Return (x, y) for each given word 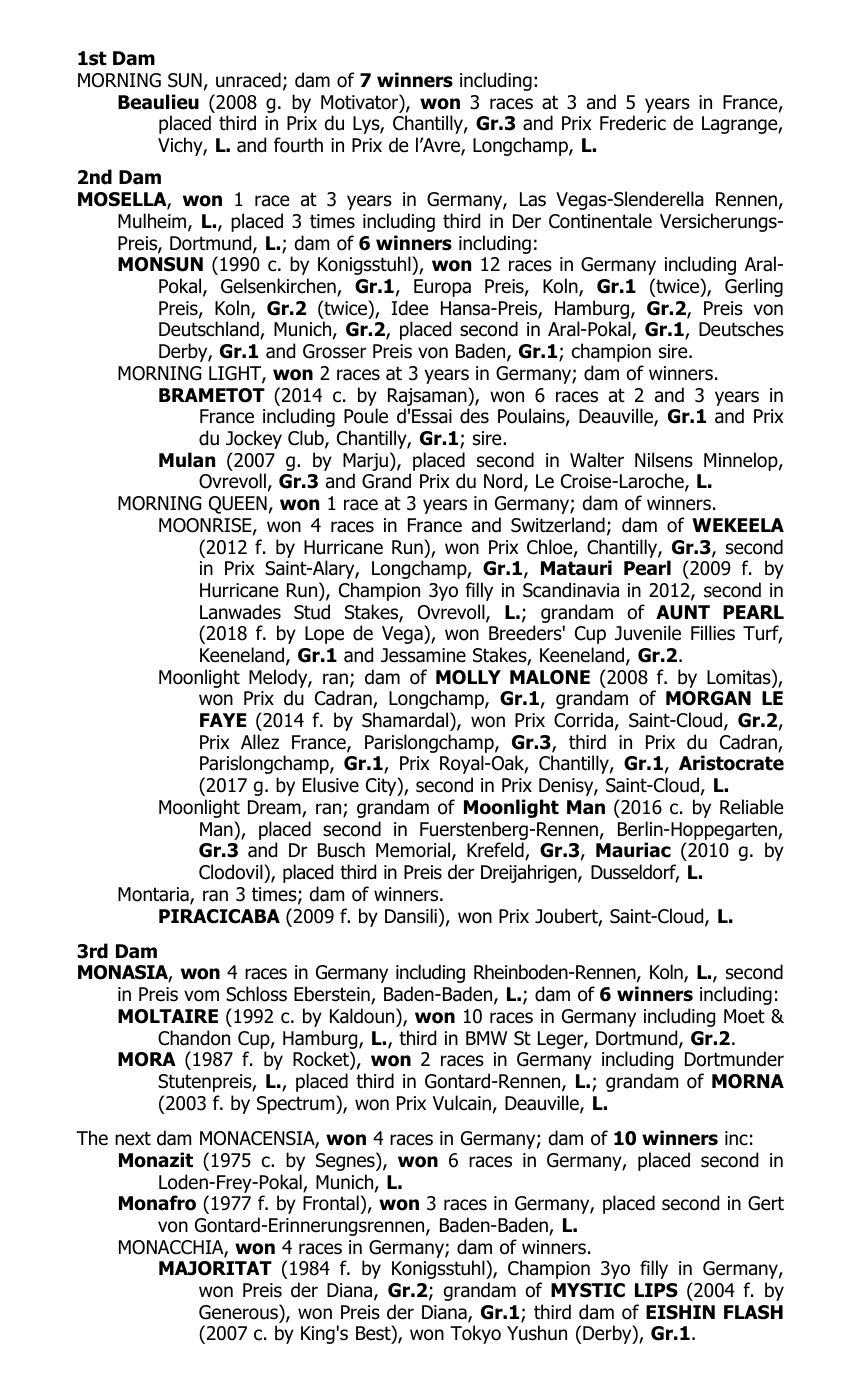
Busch (341, 850)
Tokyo (475, 1334)
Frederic (633, 123)
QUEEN (238, 505)
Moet (744, 1016)
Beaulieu (158, 102)
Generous (239, 1312)
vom (201, 996)
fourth (298, 145)
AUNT (683, 612)
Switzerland (558, 525)
